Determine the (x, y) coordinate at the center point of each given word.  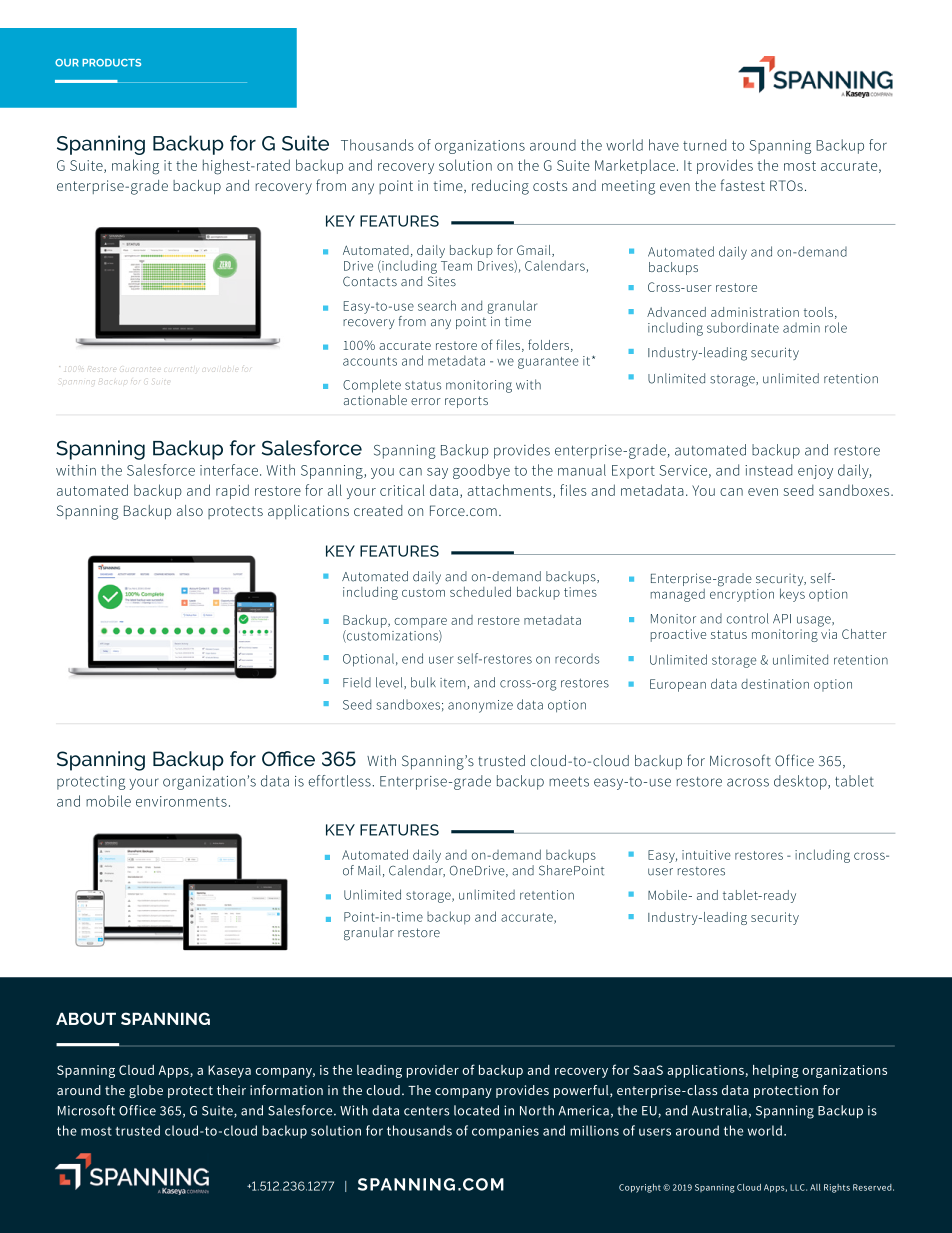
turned (704, 145)
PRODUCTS (111, 63)
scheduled (480, 591)
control (748, 618)
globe (146, 1091)
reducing (500, 187)
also (190, 510)
